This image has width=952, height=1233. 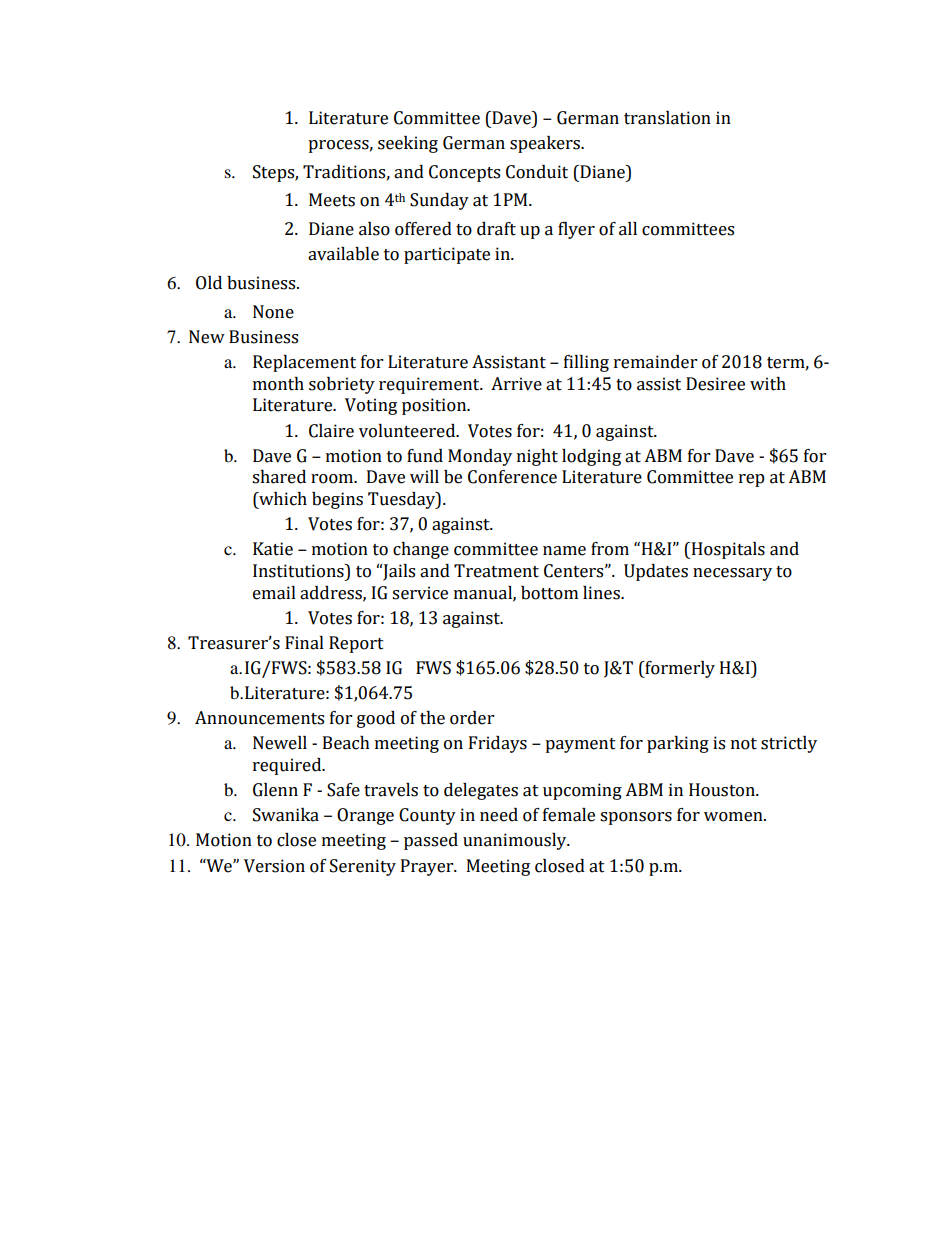 What do you see at coordinates (679, 669) in the image?
I see `formerly` at bounding box center [679, 669].
